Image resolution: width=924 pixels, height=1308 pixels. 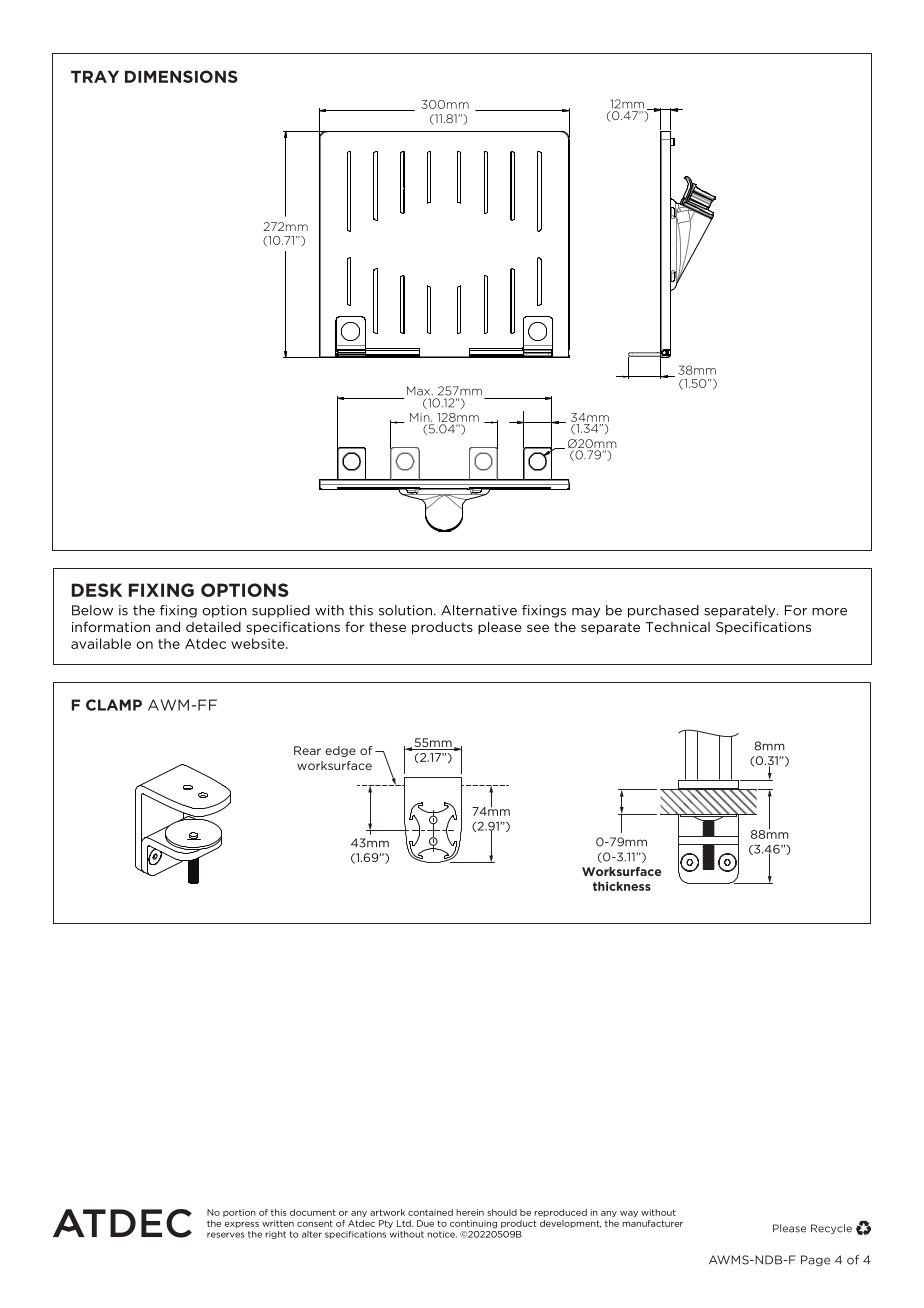 I want to click on Technical, so click(x=677, y=627).
